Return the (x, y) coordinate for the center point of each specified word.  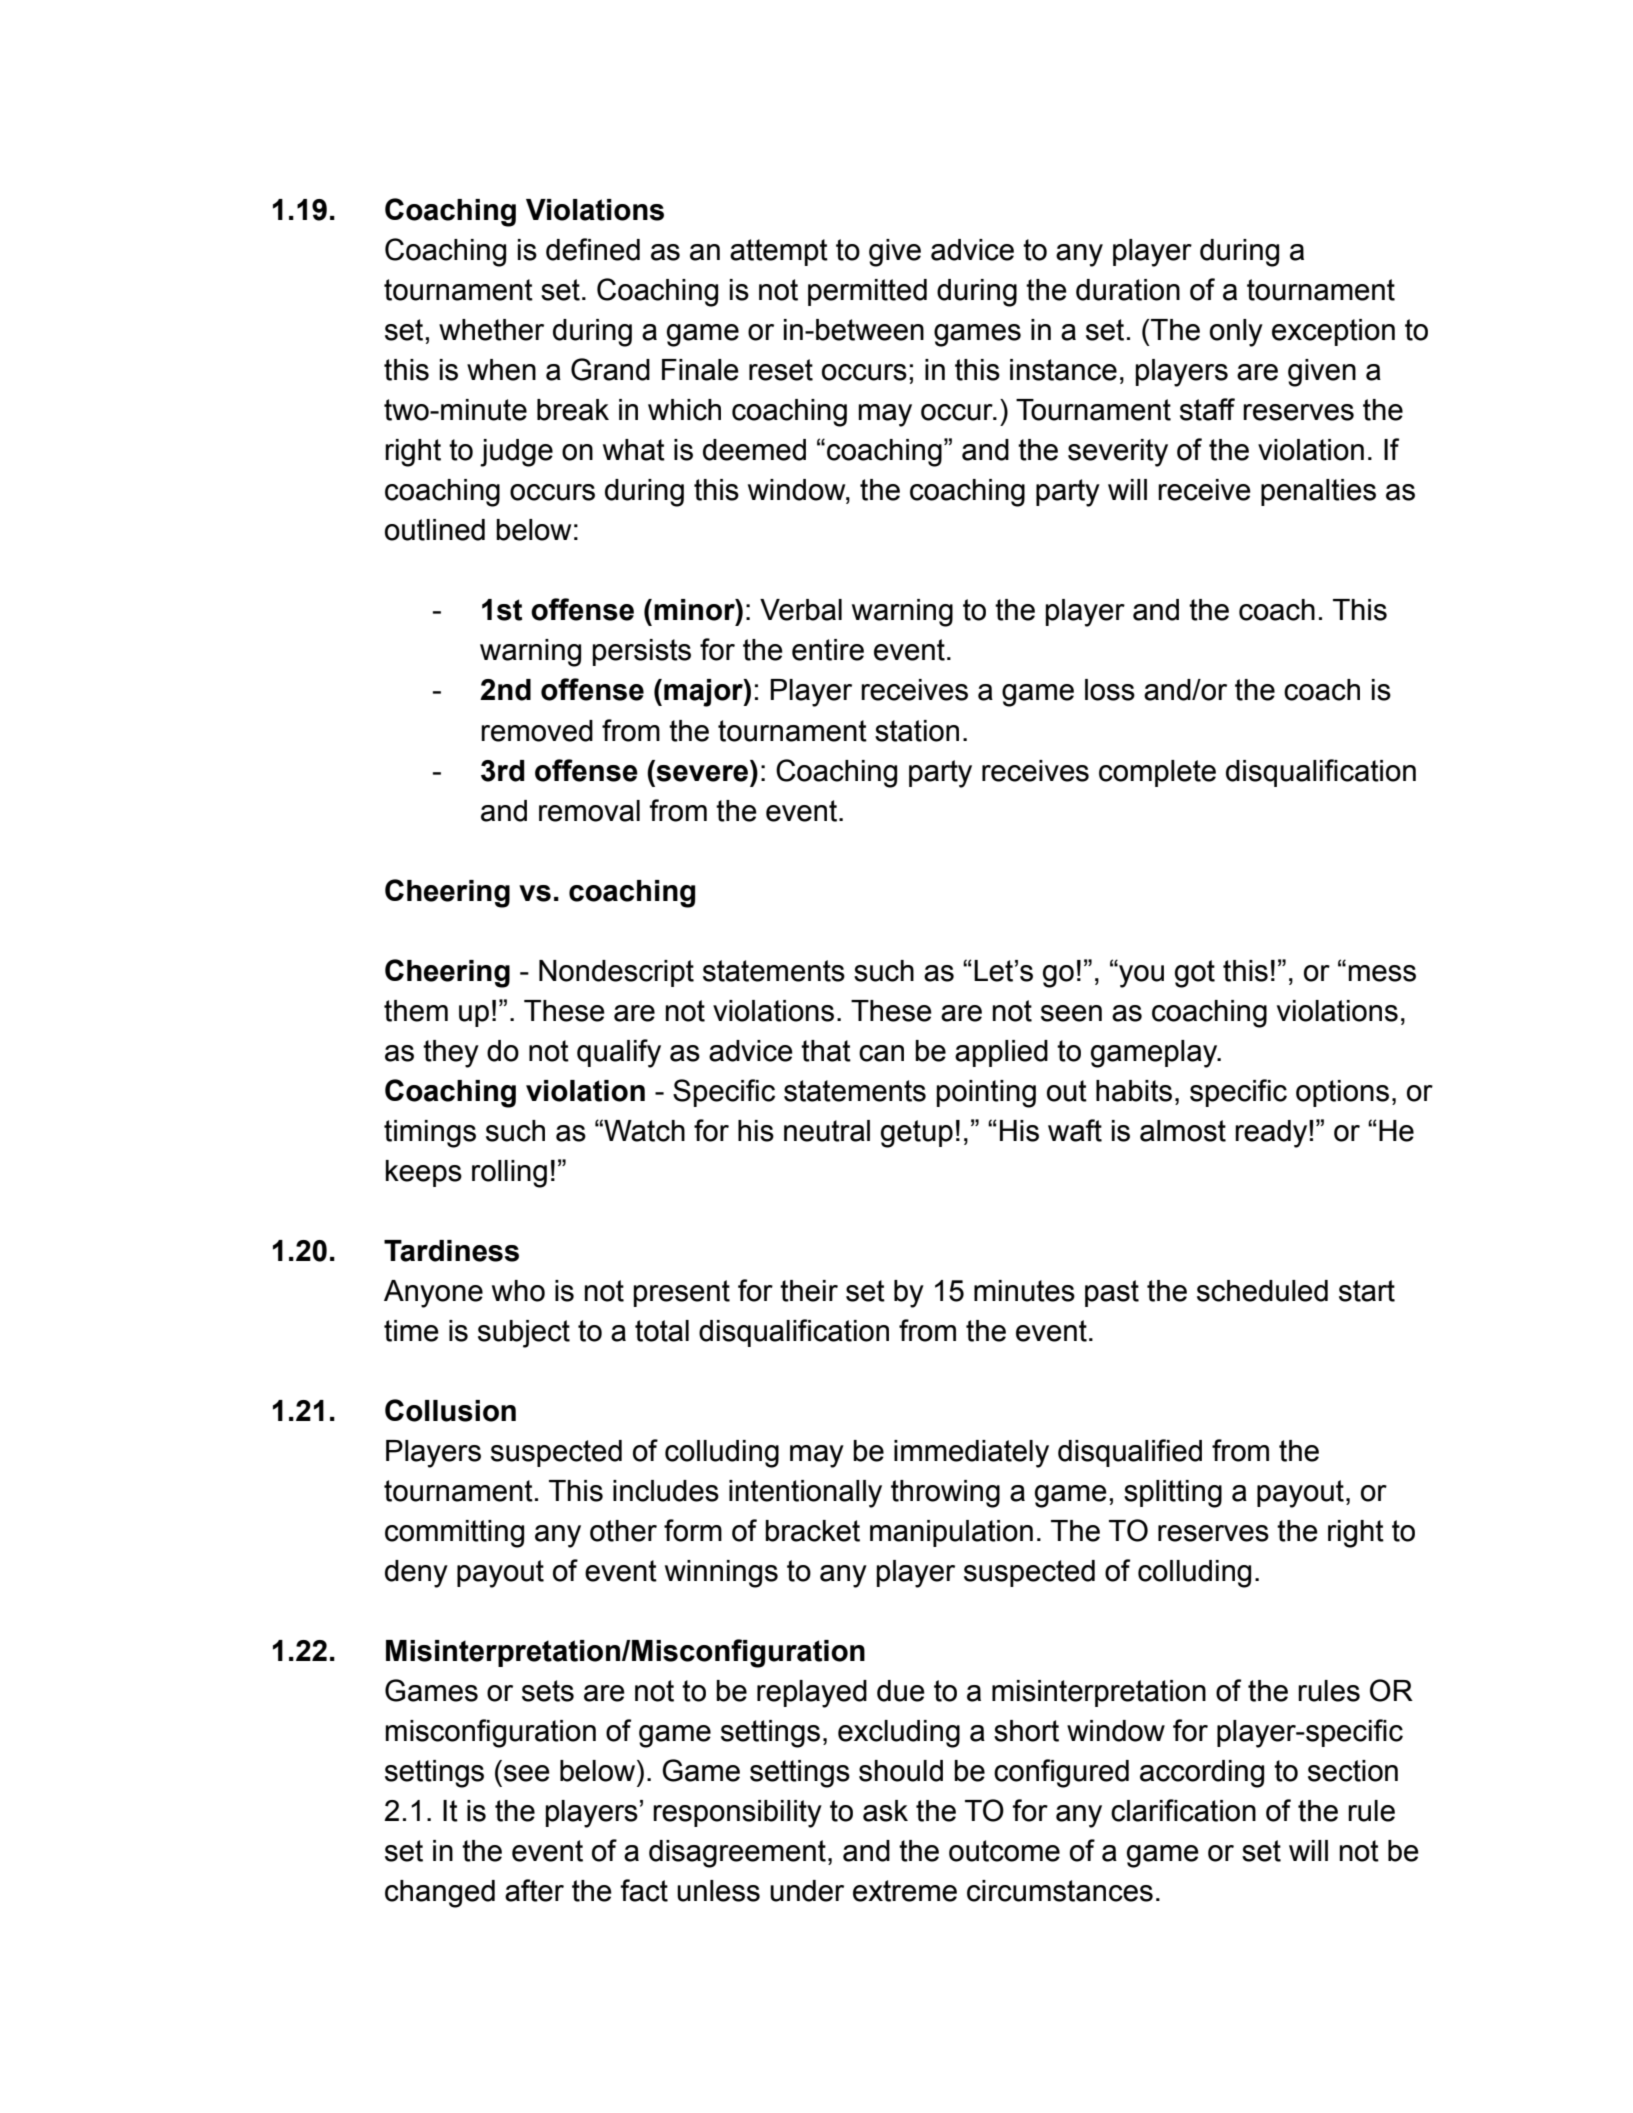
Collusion (450, 1410)
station (917, 731)
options (1342, 1093)
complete (1157, 773)
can (881, 1053)
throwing (945, 1494)
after (534, 1890)
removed (537, 731)
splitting (1173, 1494)
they (451, 1054)
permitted (867, 292)
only (1236, 333)
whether (491, 330)
